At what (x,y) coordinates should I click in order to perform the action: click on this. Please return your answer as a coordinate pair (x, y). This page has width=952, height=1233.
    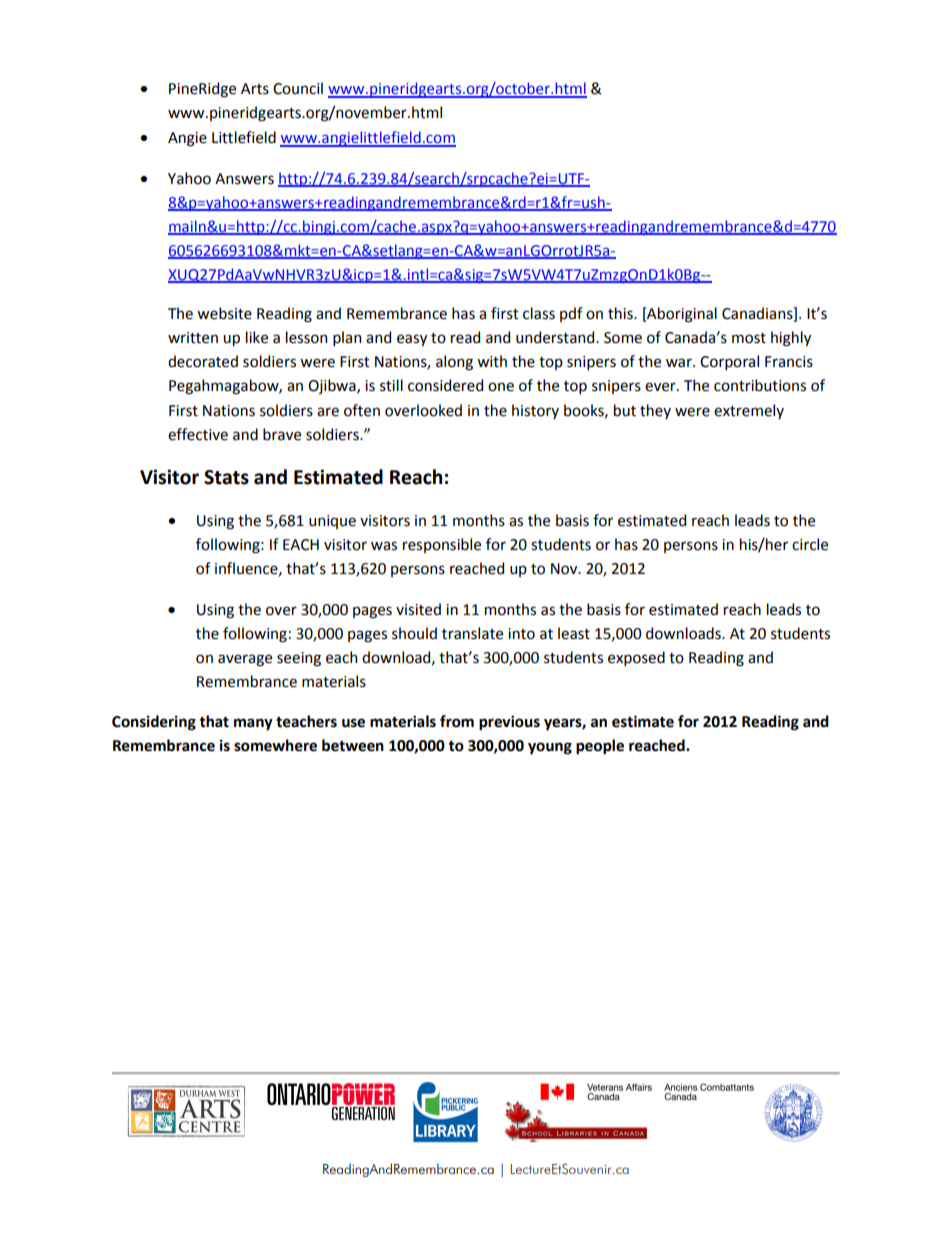
    Looking at the image, I should click on (621, 313).
